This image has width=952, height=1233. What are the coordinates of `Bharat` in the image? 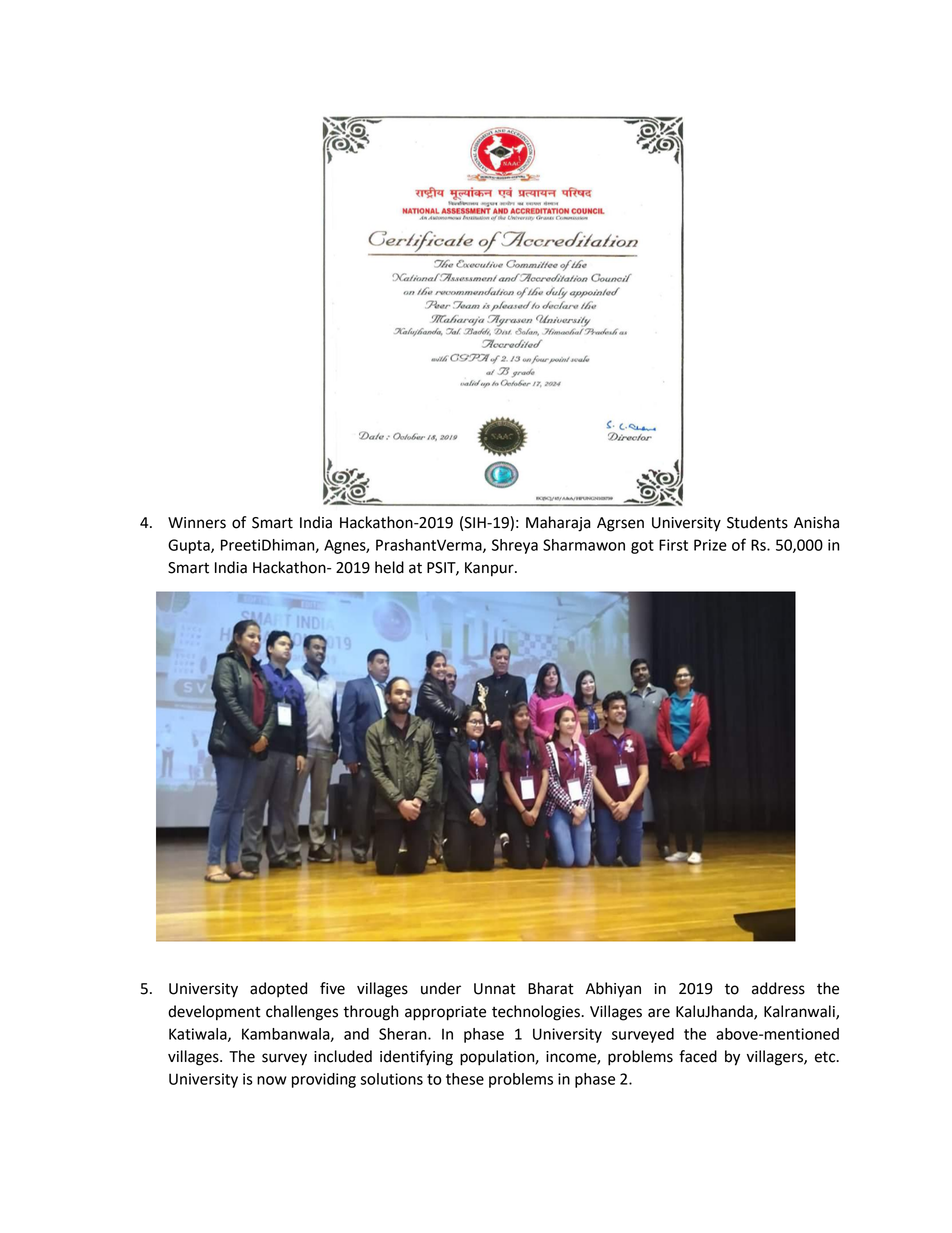 It's located at (551, 988).
